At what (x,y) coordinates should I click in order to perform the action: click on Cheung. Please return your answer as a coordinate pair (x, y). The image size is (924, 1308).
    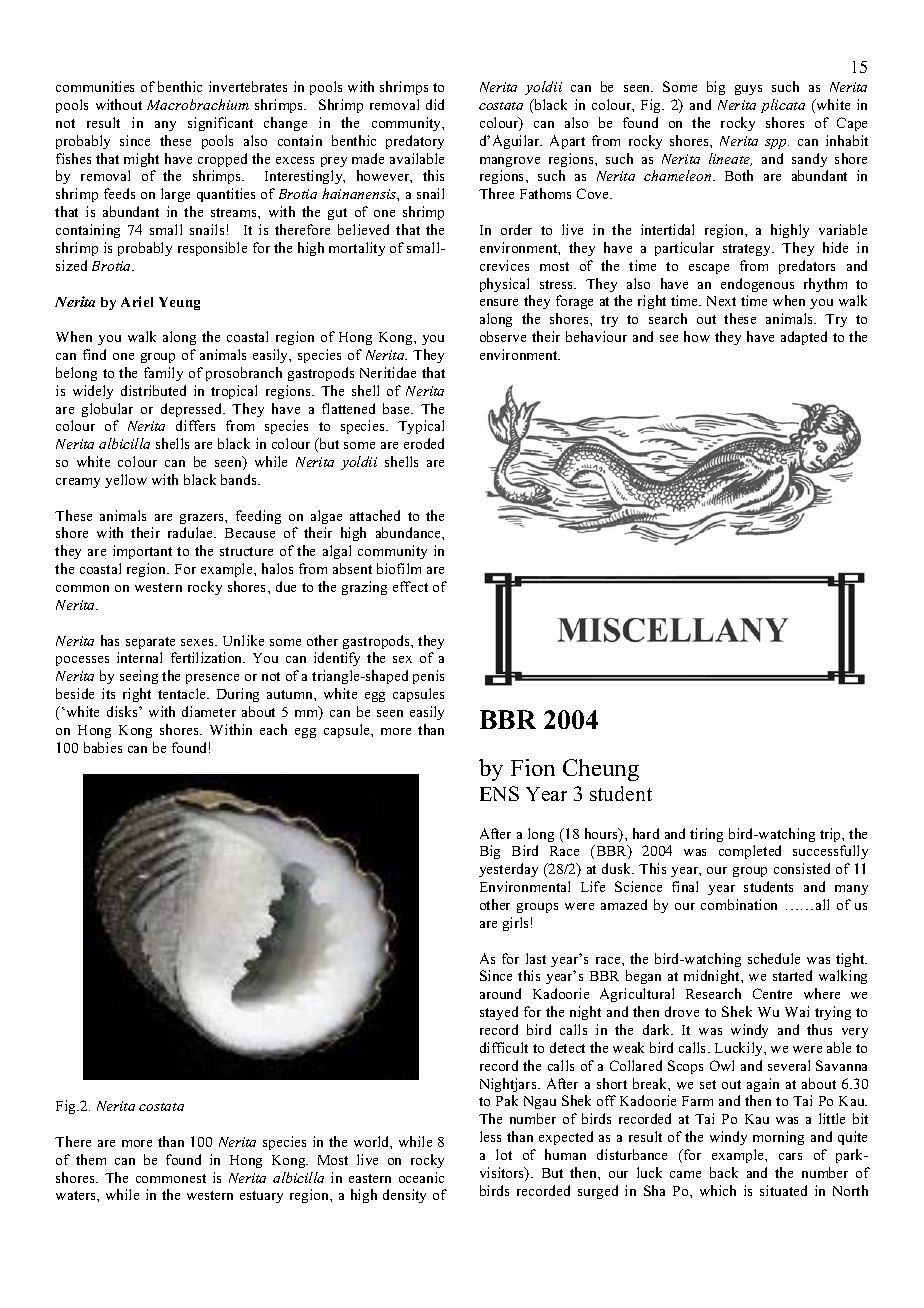
    Looking at the image, I should click on (601, 770).
